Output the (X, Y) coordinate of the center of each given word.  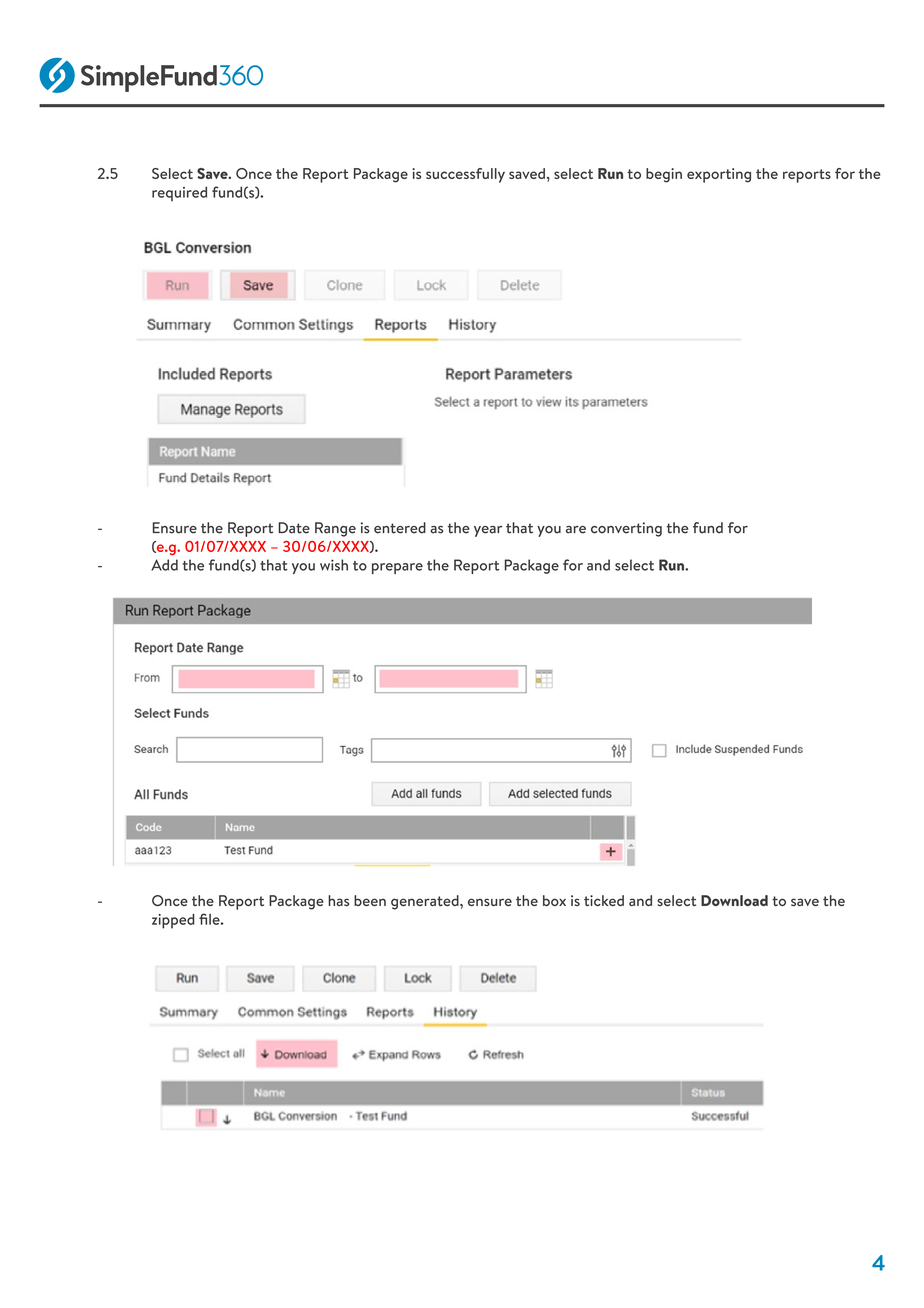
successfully (465, 175)
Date (294, 528)
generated (426, 902)
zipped (173, 921)
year (488, 531)
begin (664, 175)
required (179, 193)
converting (626, 529)
